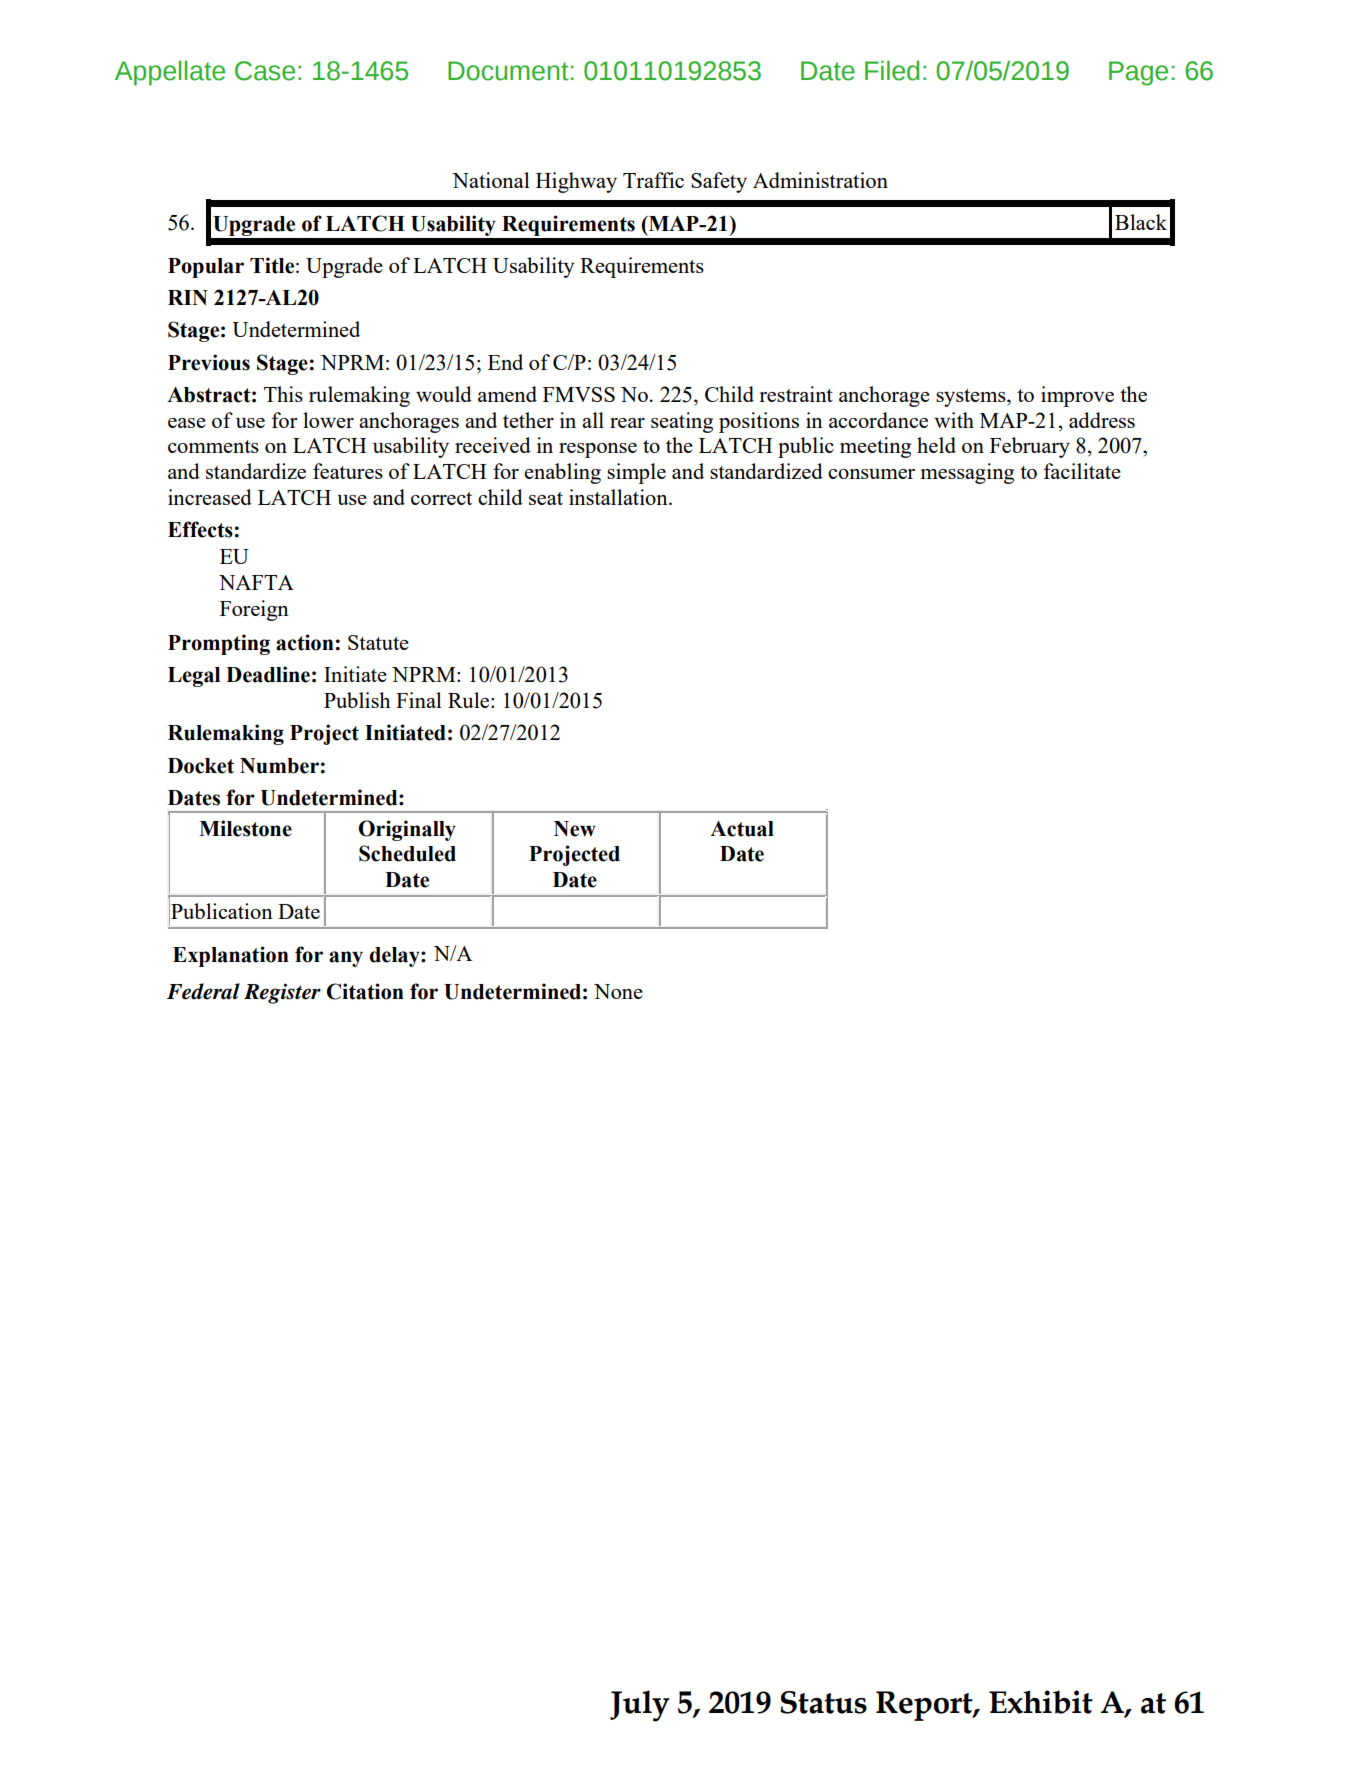 The height and width of the screenshot is (1767, 1366). I want to click on July, so click(640, 1706).
